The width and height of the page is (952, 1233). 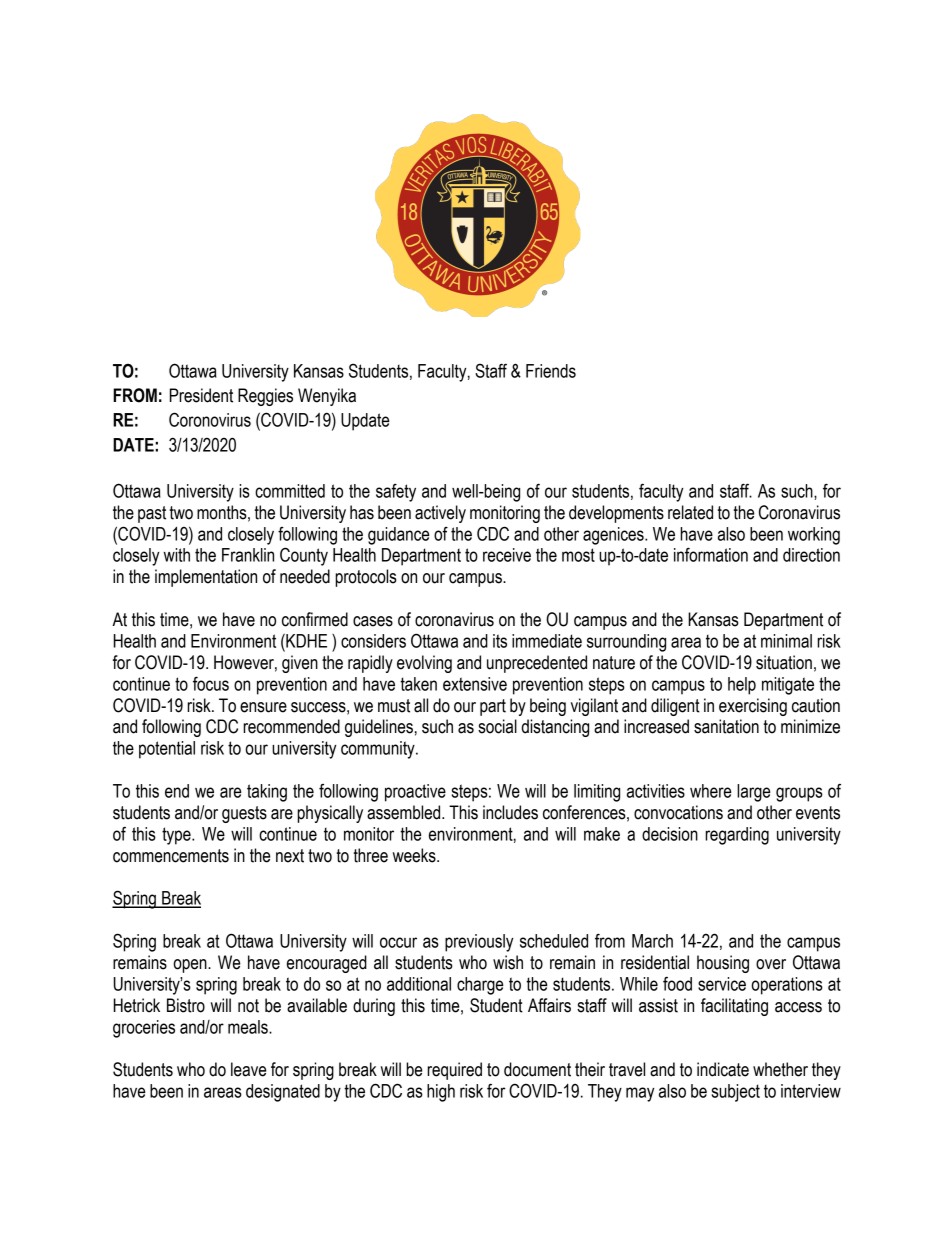 What do you see at coordinates (201, 395) in the page?
I see `President` at bounding box center [201, 395].
